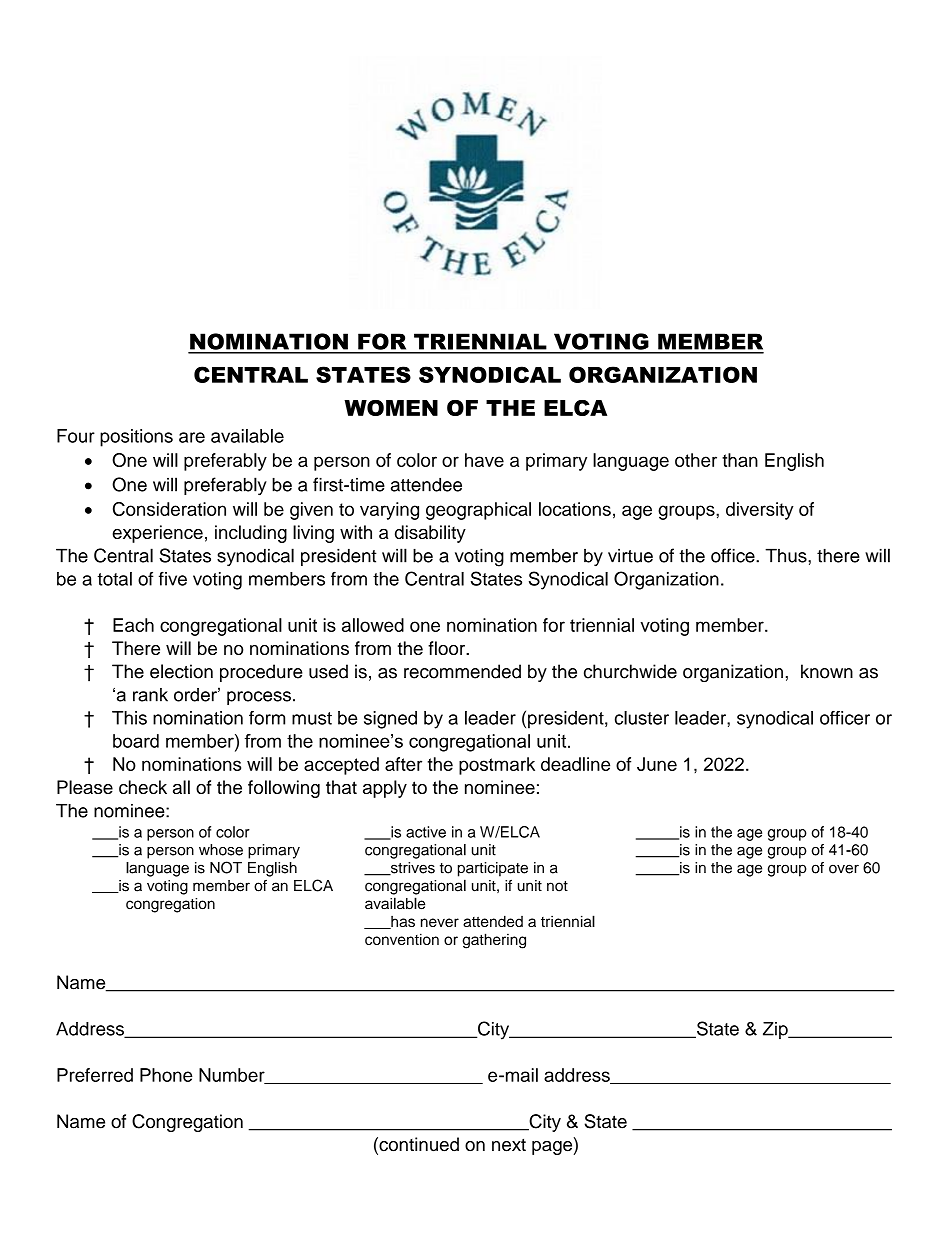  What do you see at coordinates (484, 460) in the screenshot?
I see `have` at bounding box center [484, 460].
